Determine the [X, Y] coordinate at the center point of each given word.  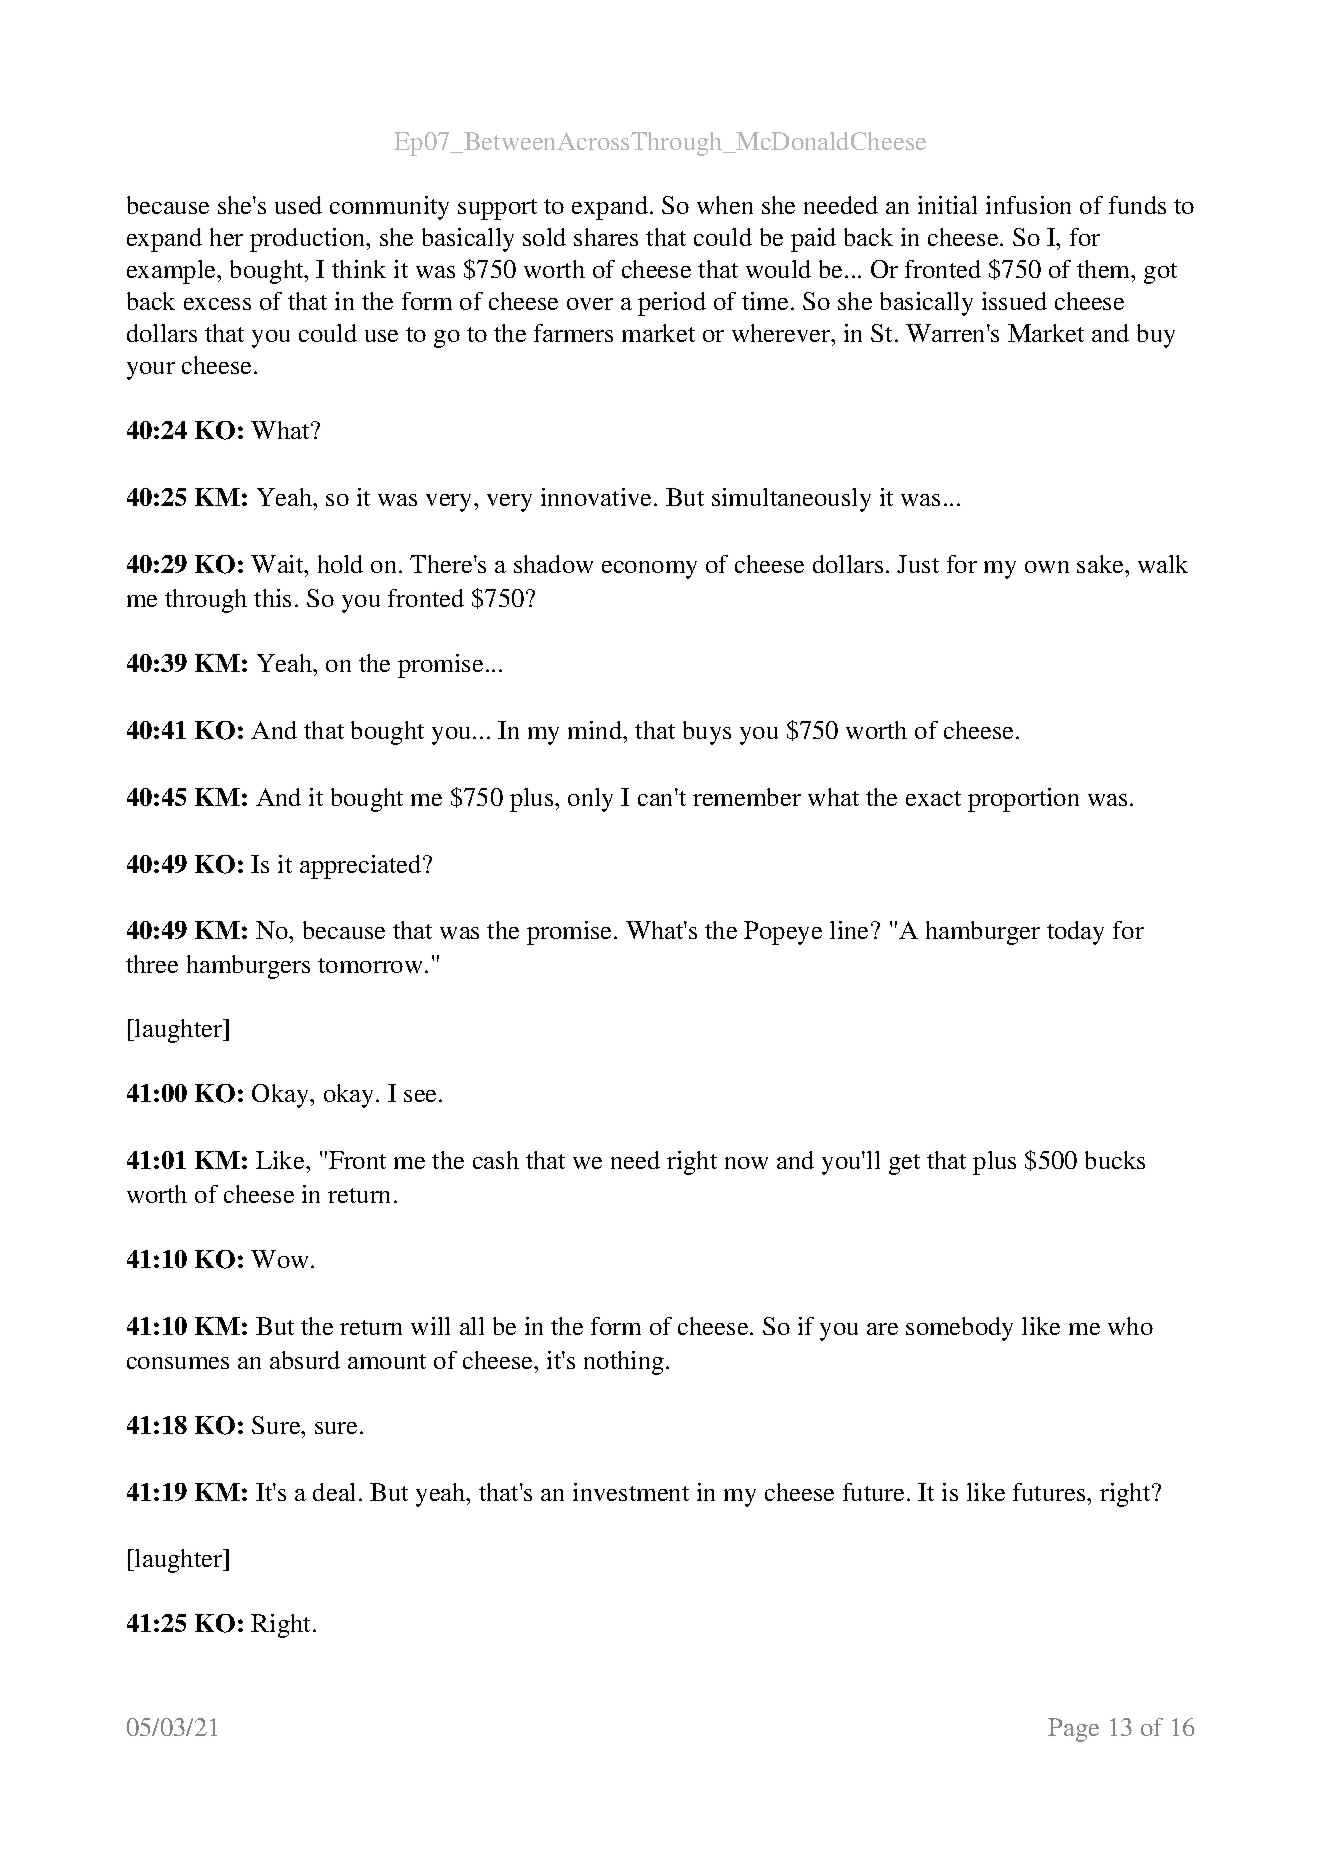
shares [606, 237]
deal [334, 1492]
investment [631, 1492]
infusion [1028, 205]
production [309, 240]
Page [1073, 1730]
